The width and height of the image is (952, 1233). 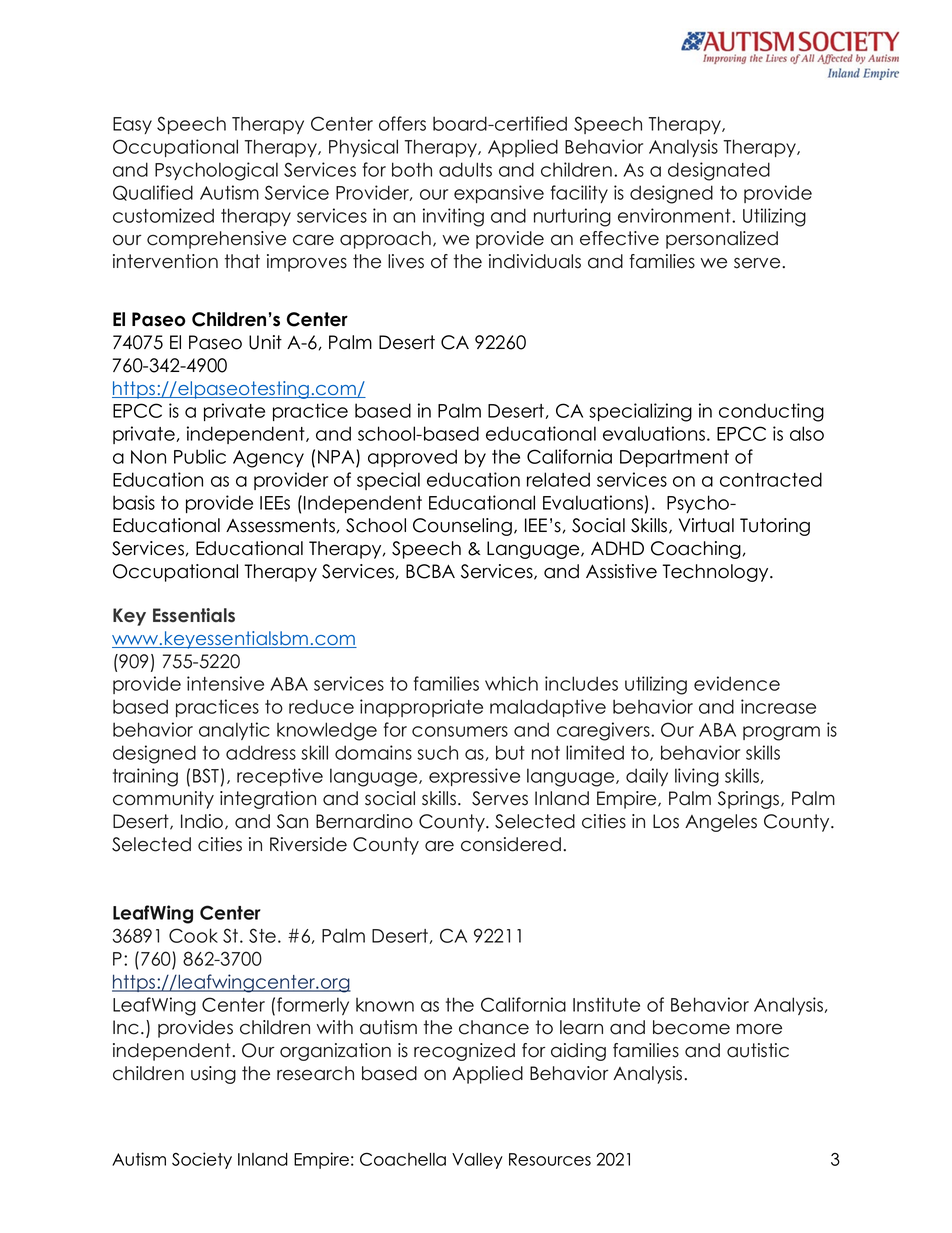 What do you see at coordinates (477, 1161) in the image?
I see `Valley` at bounding box center [477, 1161].
